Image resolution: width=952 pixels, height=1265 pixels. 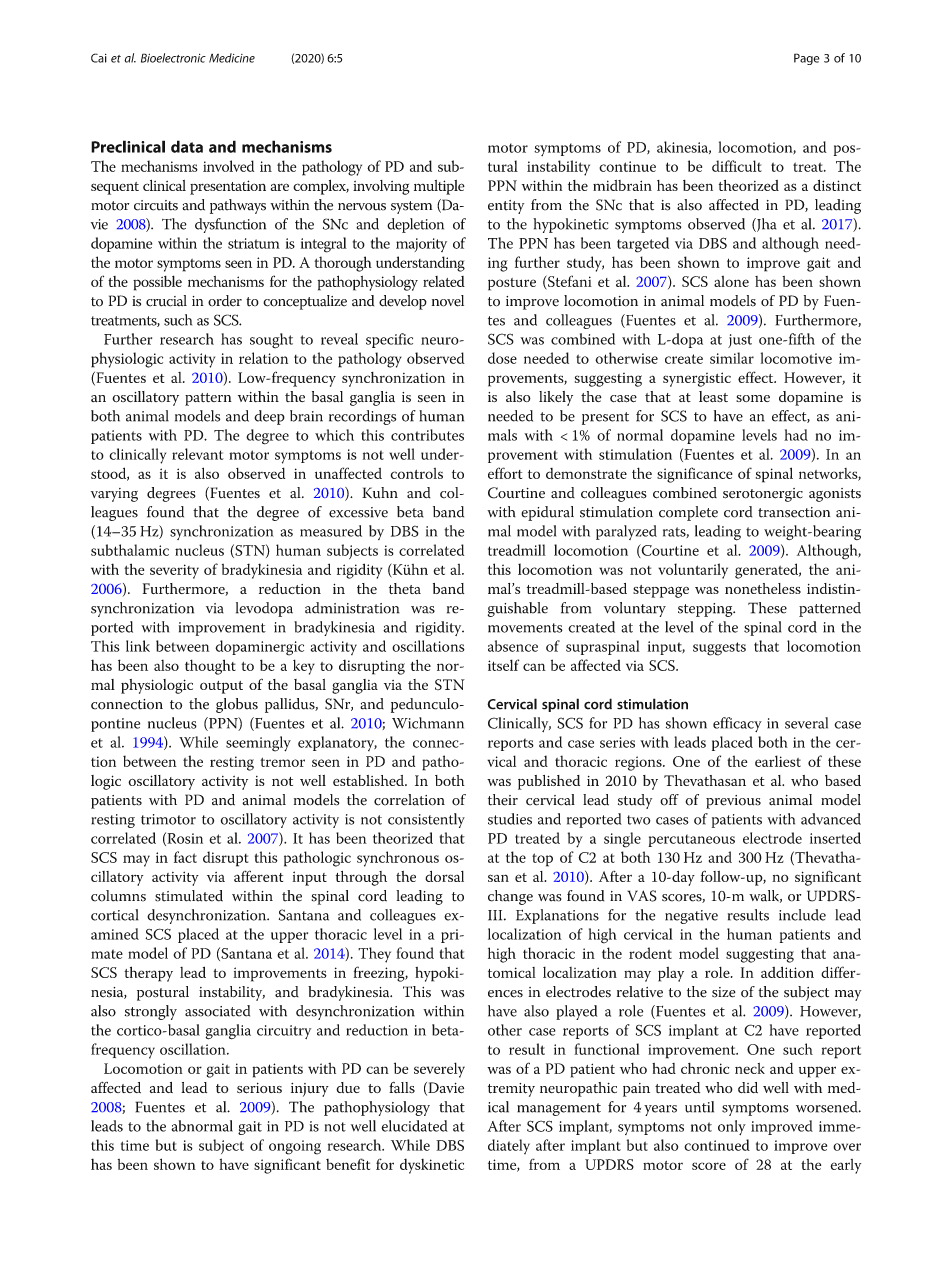 I want to click on severity, so click(x=174, y=571).
